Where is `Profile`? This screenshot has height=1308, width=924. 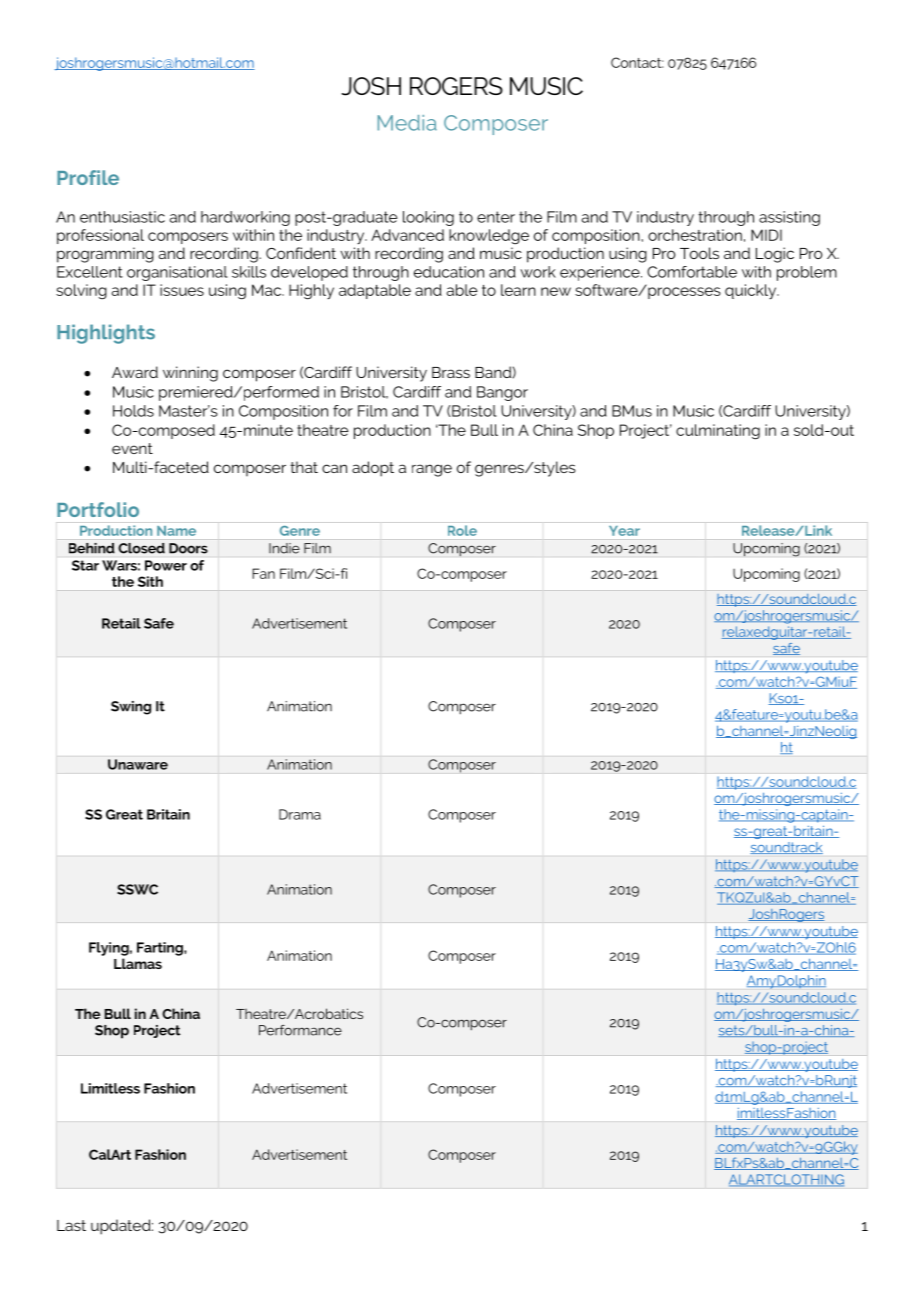
Profile is located at coordinates (88, 177).
